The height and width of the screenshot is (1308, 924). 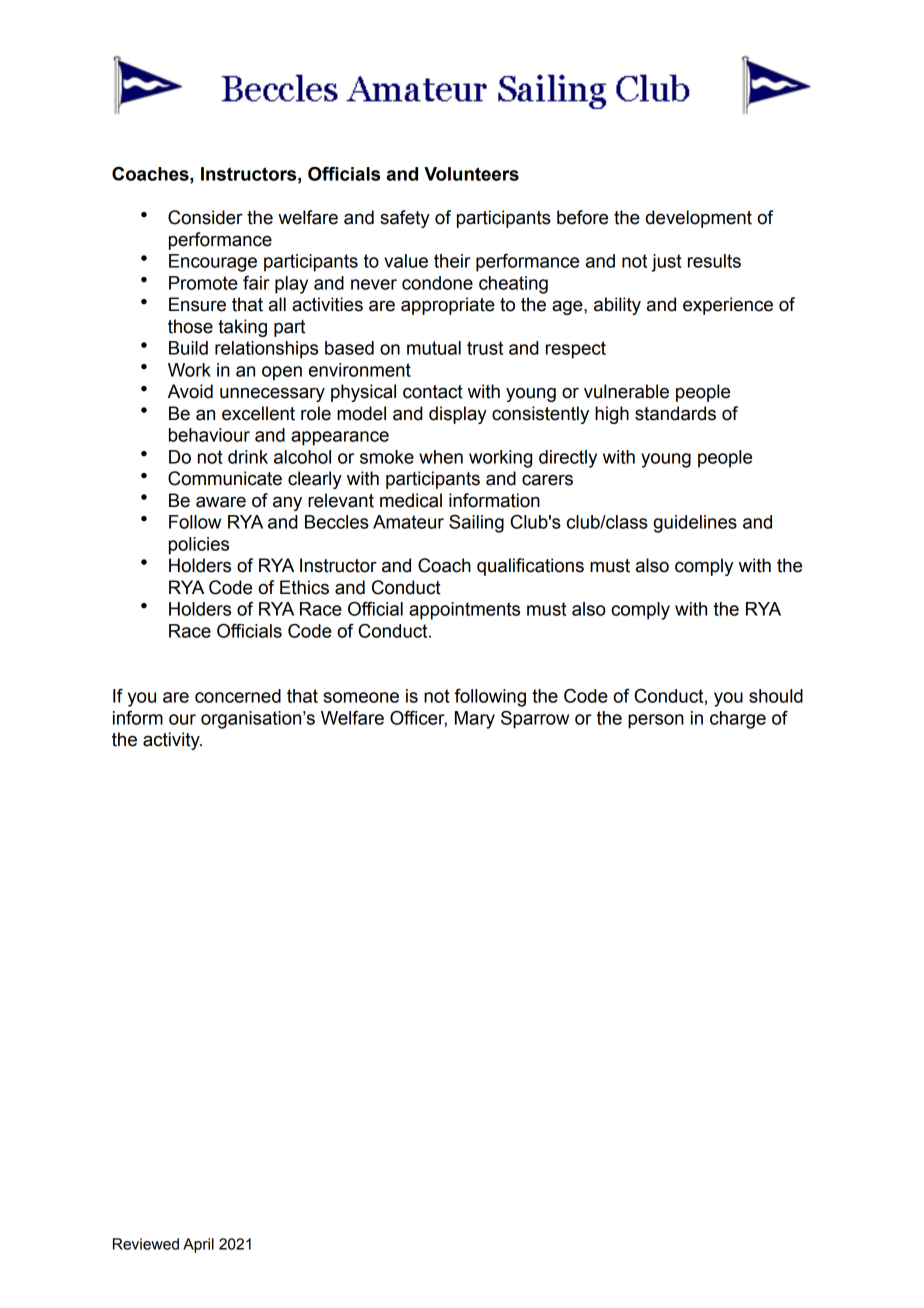 What do you see at coordinates (695, 524) in the screenshot?
I see `guidelines` at bounding box center [695, 524].
